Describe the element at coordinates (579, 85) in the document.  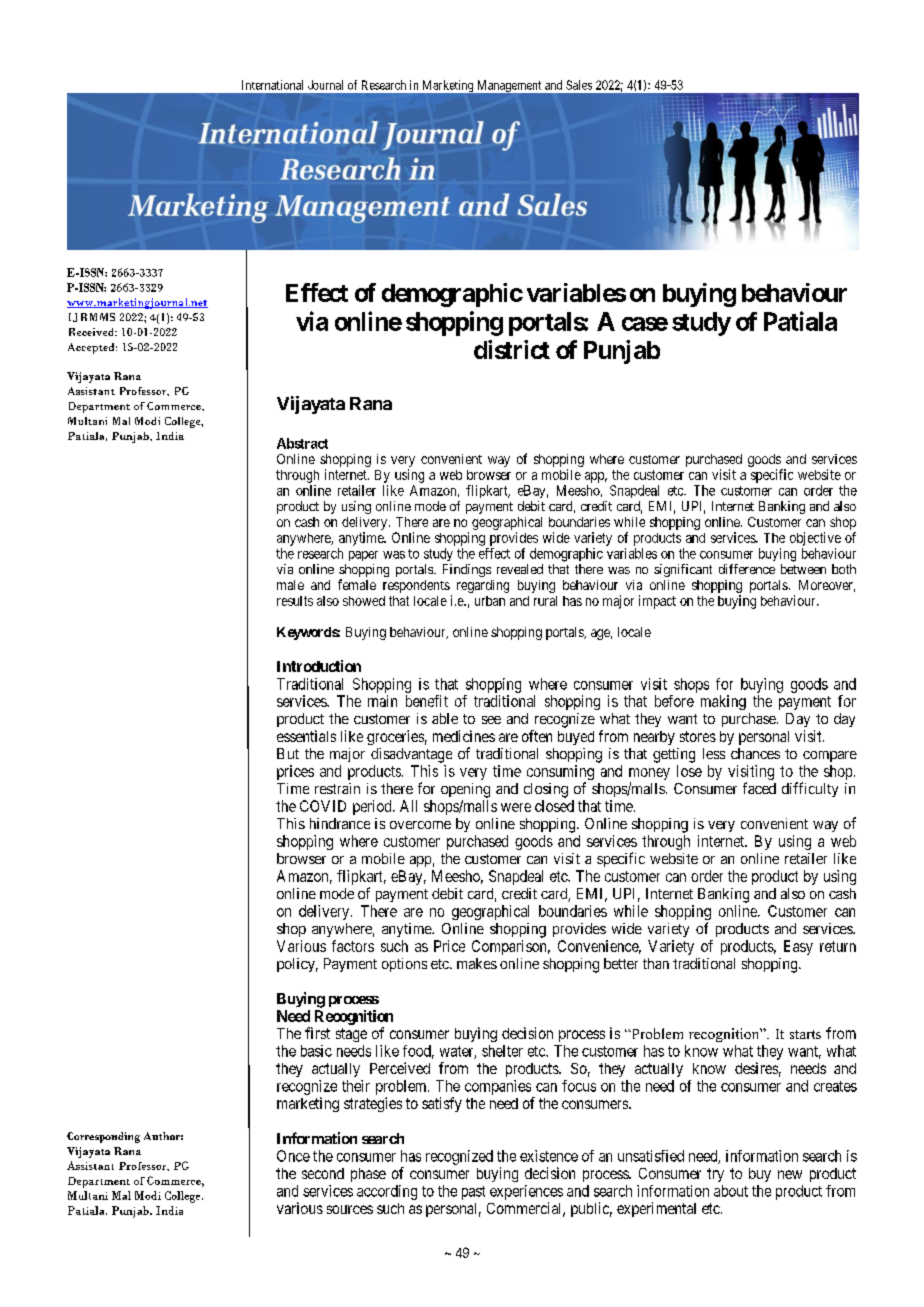
I see `Sales` at that location.
